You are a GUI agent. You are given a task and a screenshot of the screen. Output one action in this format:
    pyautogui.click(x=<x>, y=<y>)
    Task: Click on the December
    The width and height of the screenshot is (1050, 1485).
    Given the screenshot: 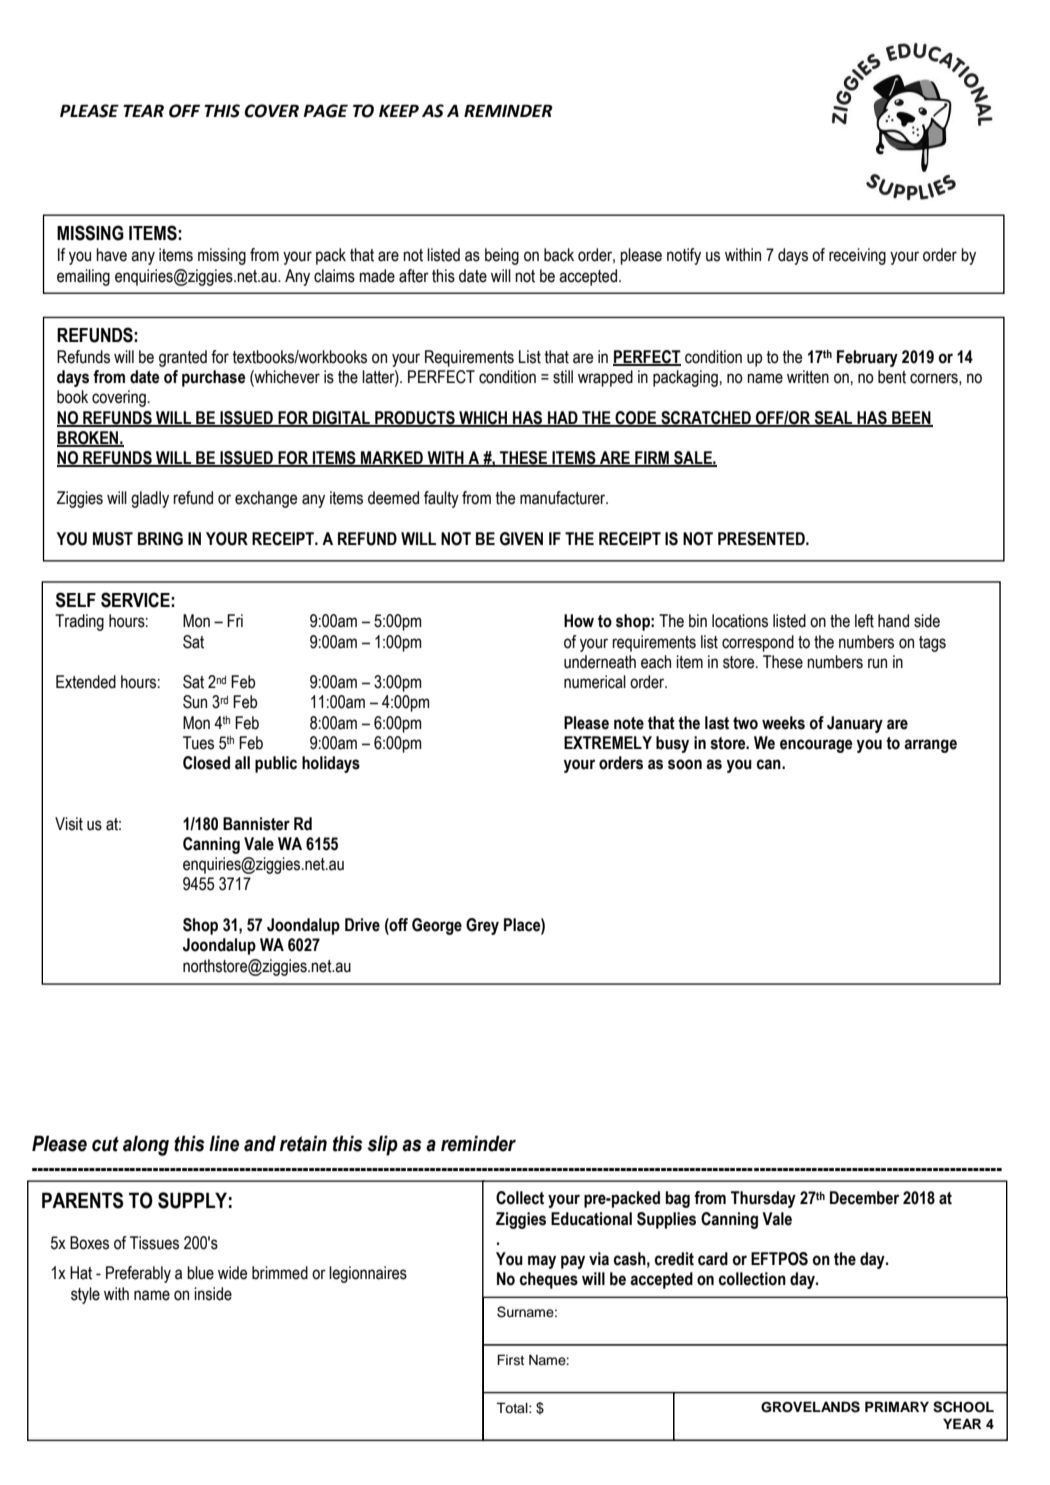 What is the action you would take?
    pyautogui.click(x=864, y=1198)
